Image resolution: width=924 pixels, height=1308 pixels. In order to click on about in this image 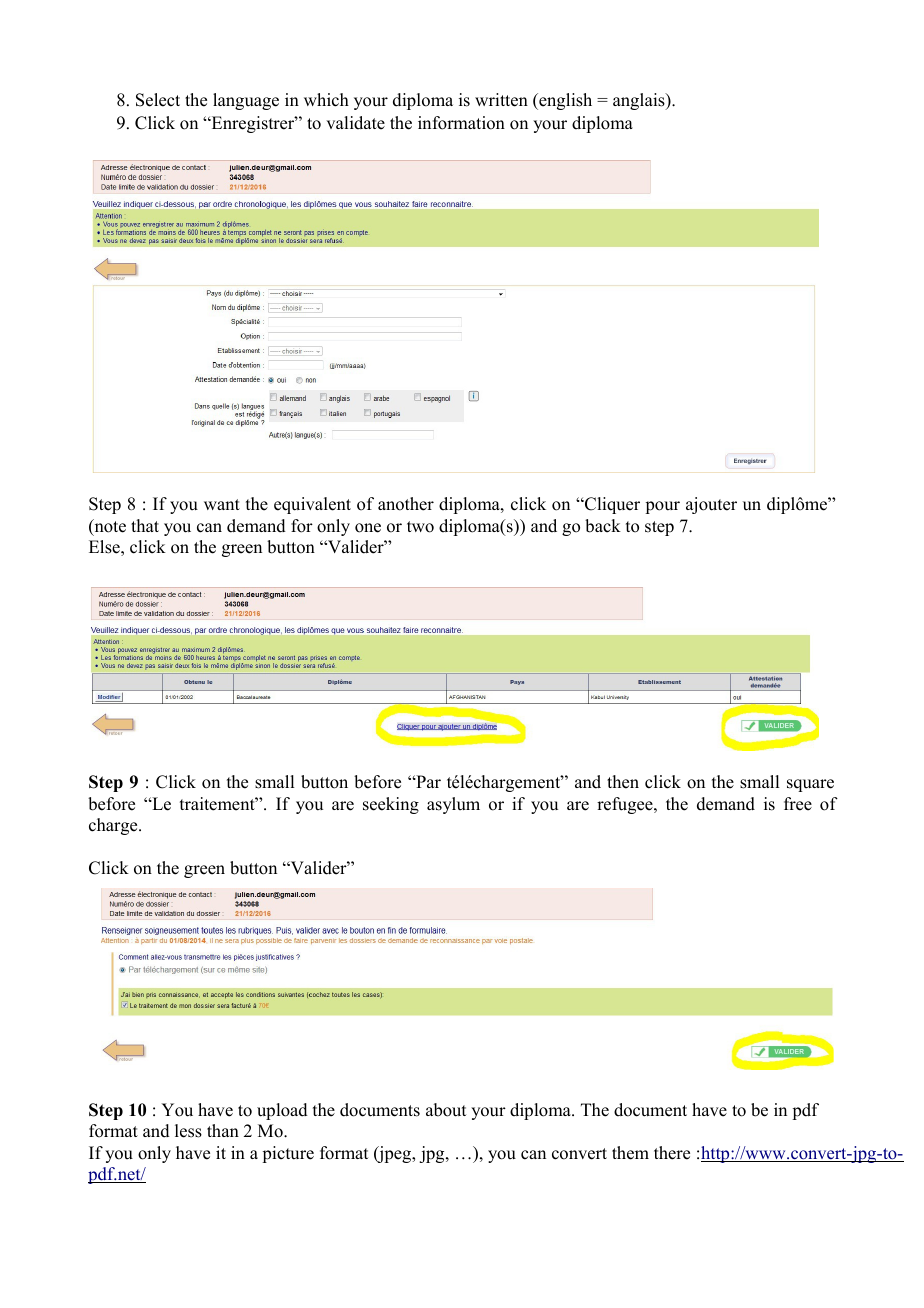, I will do `click(446, 1110)`.
